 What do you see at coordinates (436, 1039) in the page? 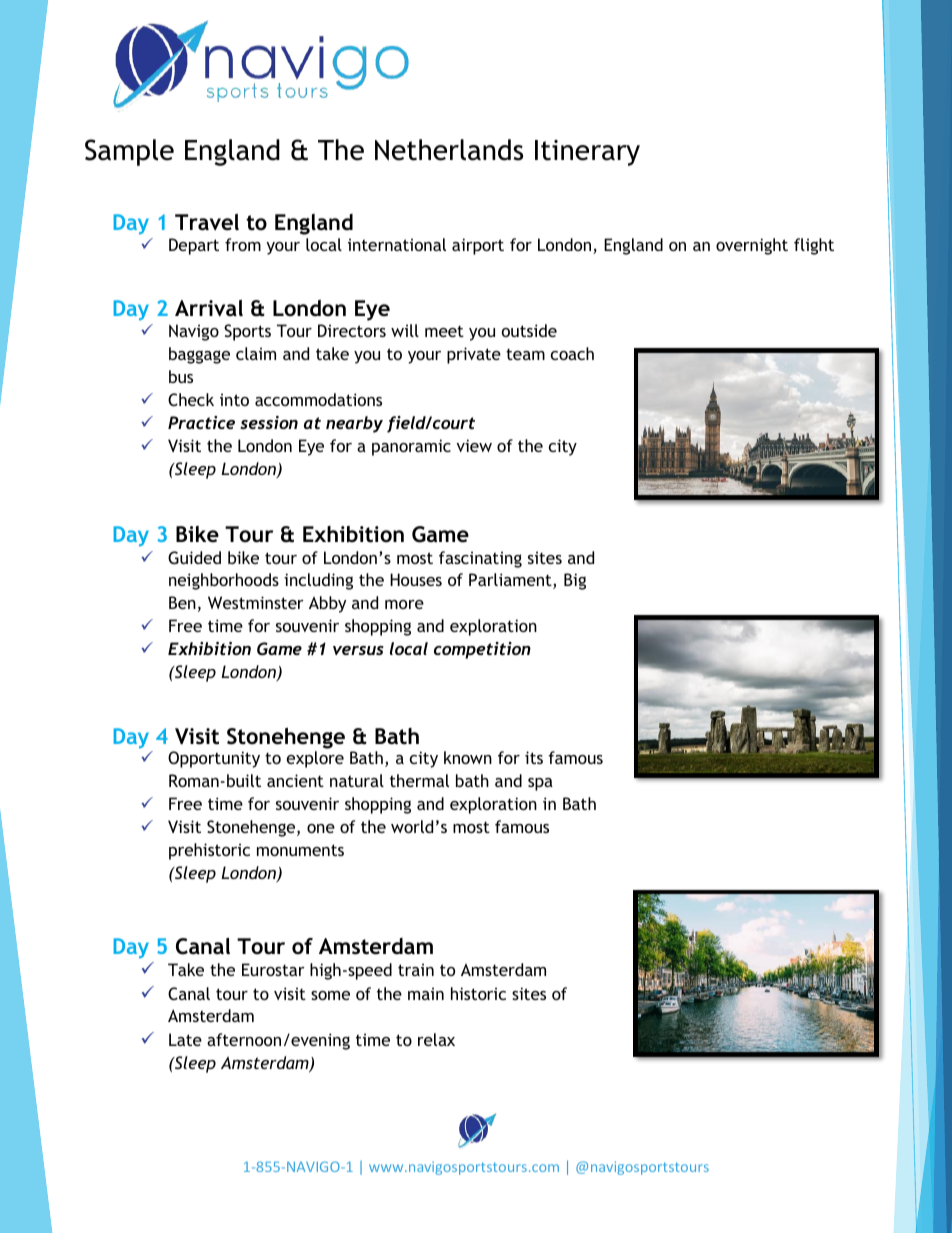
I see `relax` at bounding box center [436, 1039].
